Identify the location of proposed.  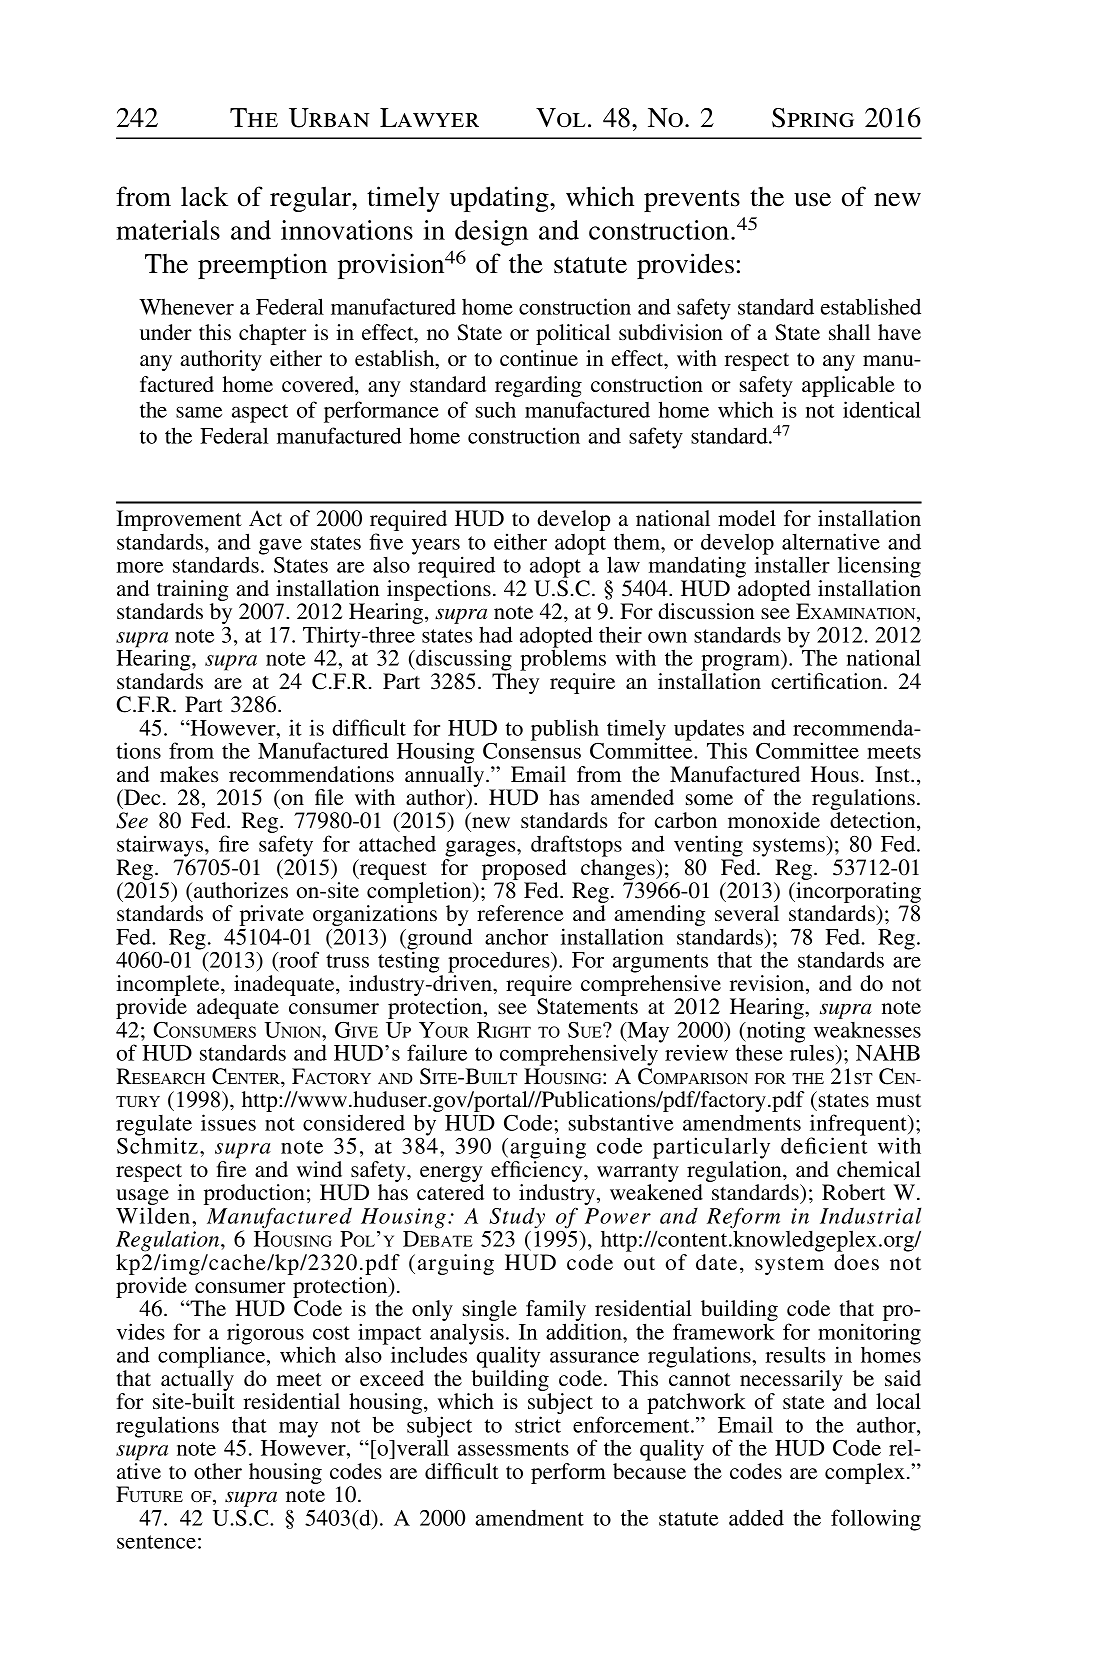
(524, 869).
